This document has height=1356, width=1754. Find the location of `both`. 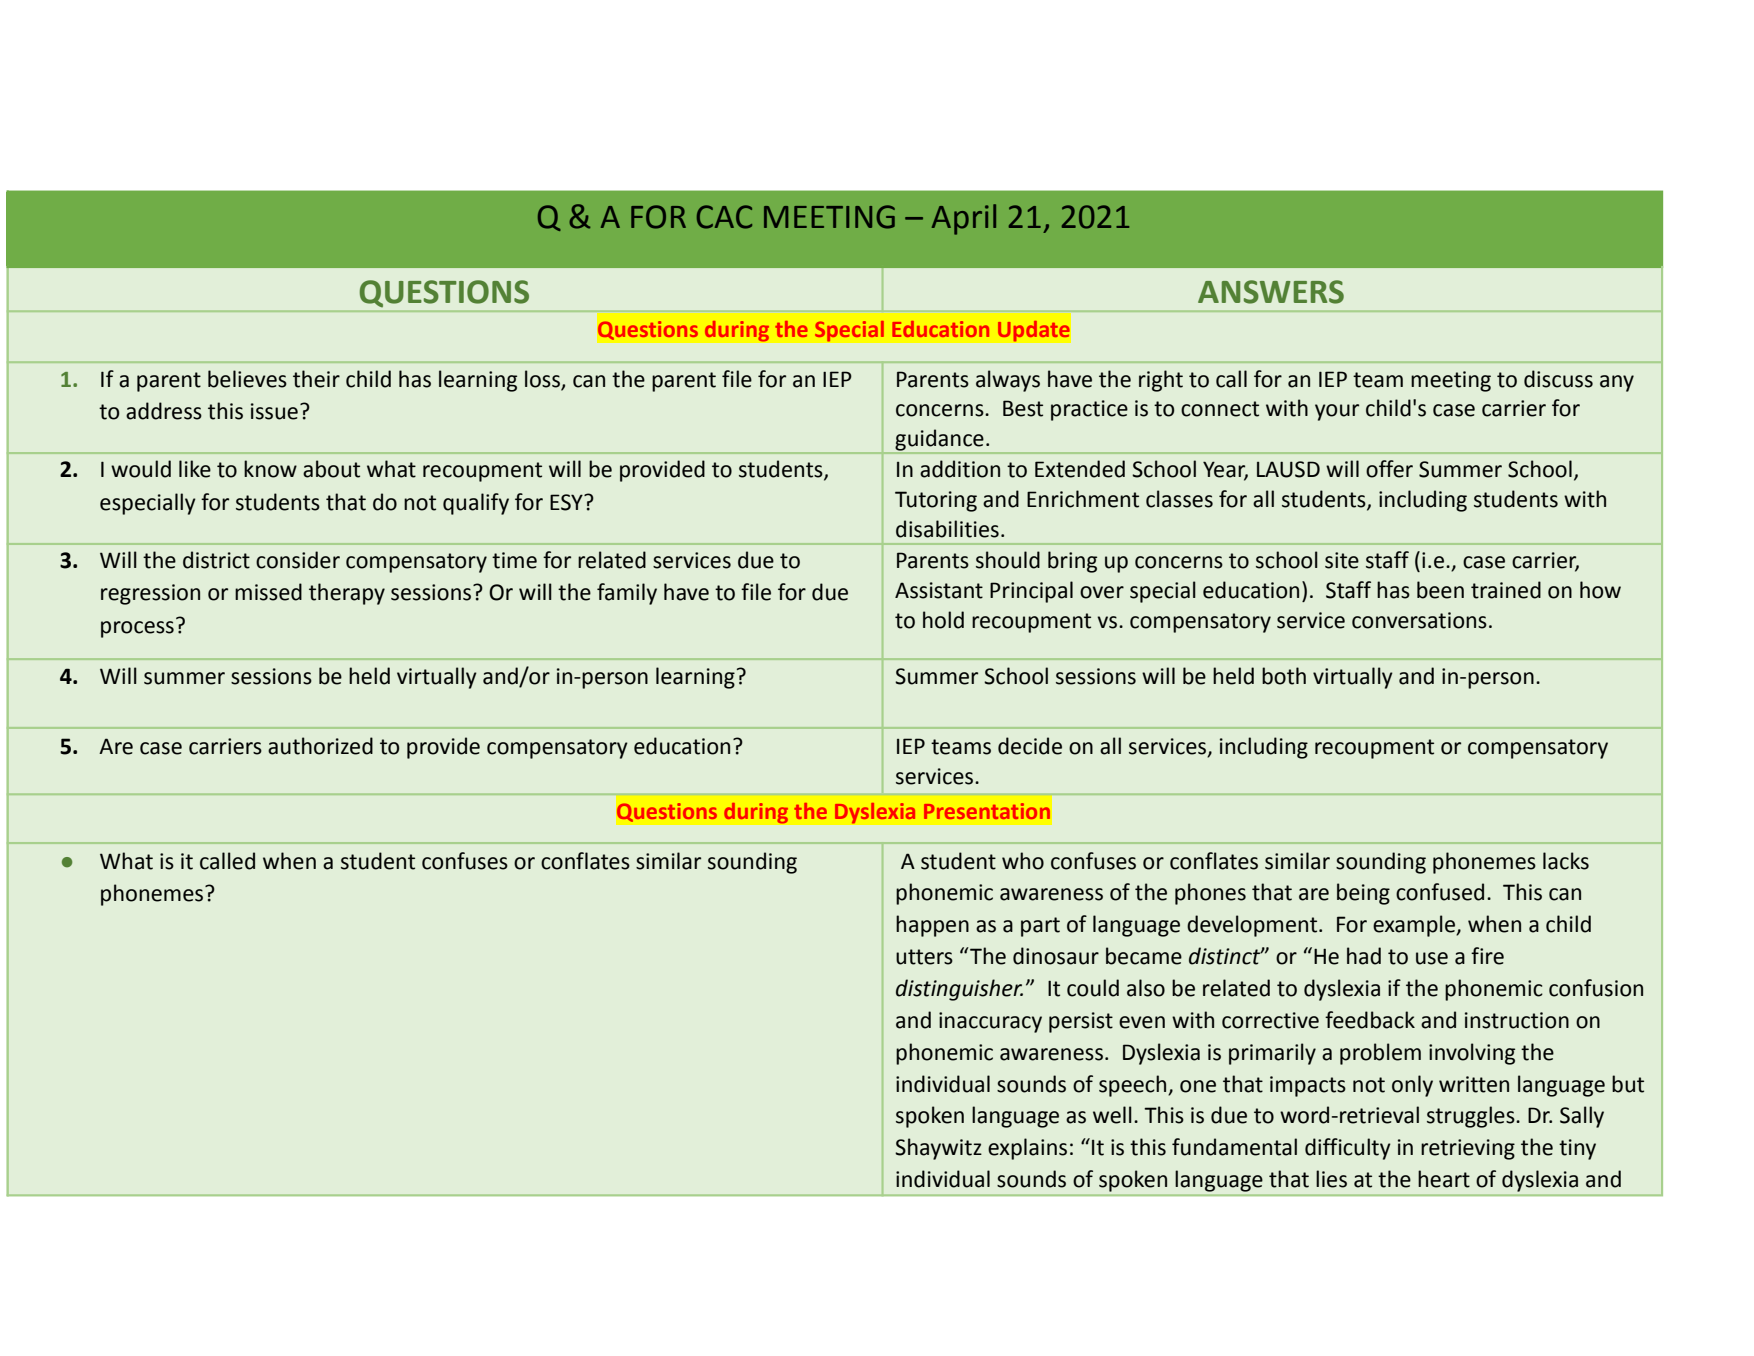

both is located at coordinates (1284, 676).
